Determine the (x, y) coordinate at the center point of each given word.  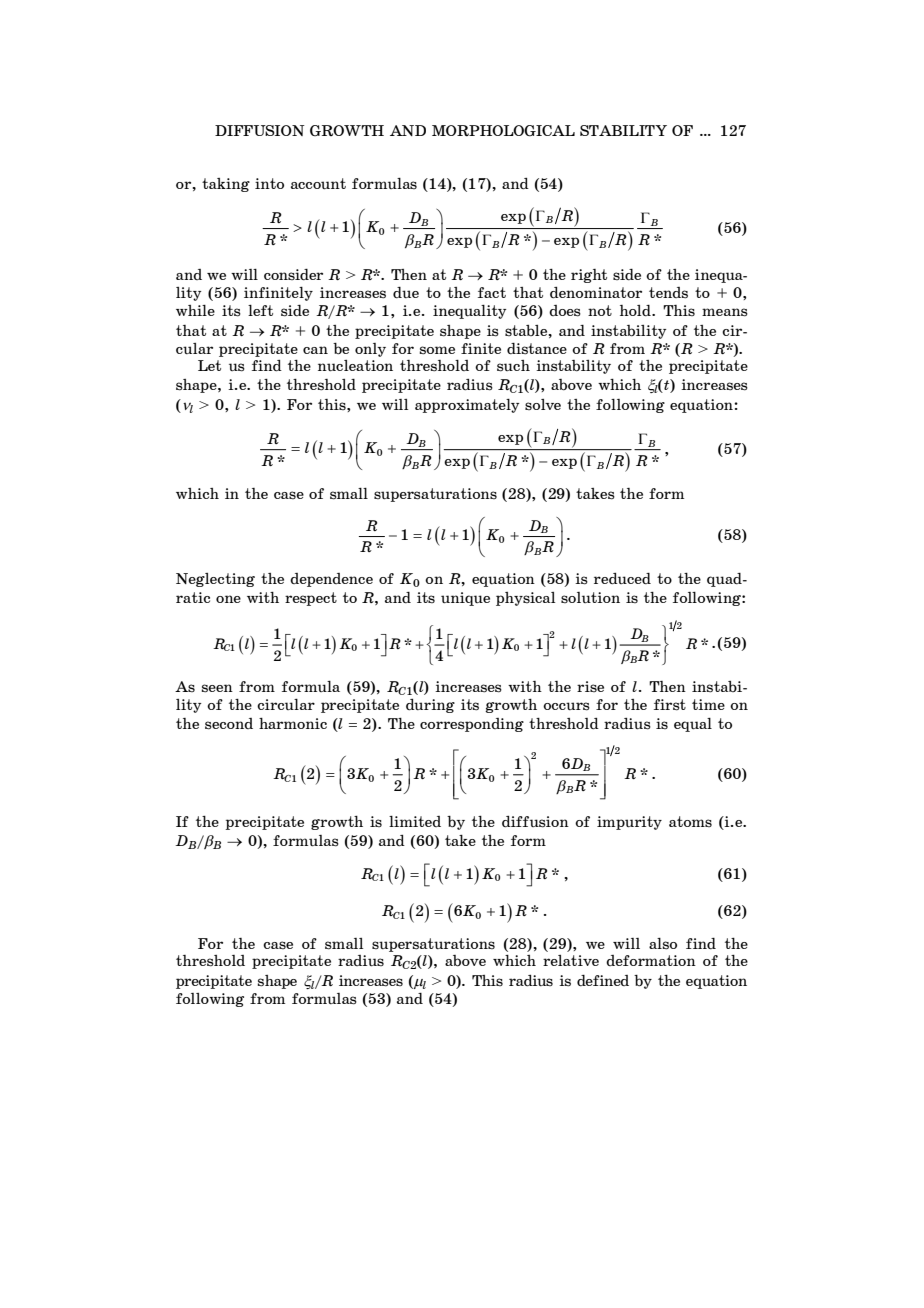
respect (311, 599)
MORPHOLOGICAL (503, 131)
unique (465, 599)
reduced (622, 579)
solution (590, 597)
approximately (467, 406)
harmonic (293, 723)
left (260, 310)
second (229, 724)
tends (668, 293)
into (269, 183)
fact (492, 292)
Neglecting (215, 580)
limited (415, 821)
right (589, 276)
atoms (690, 821)
